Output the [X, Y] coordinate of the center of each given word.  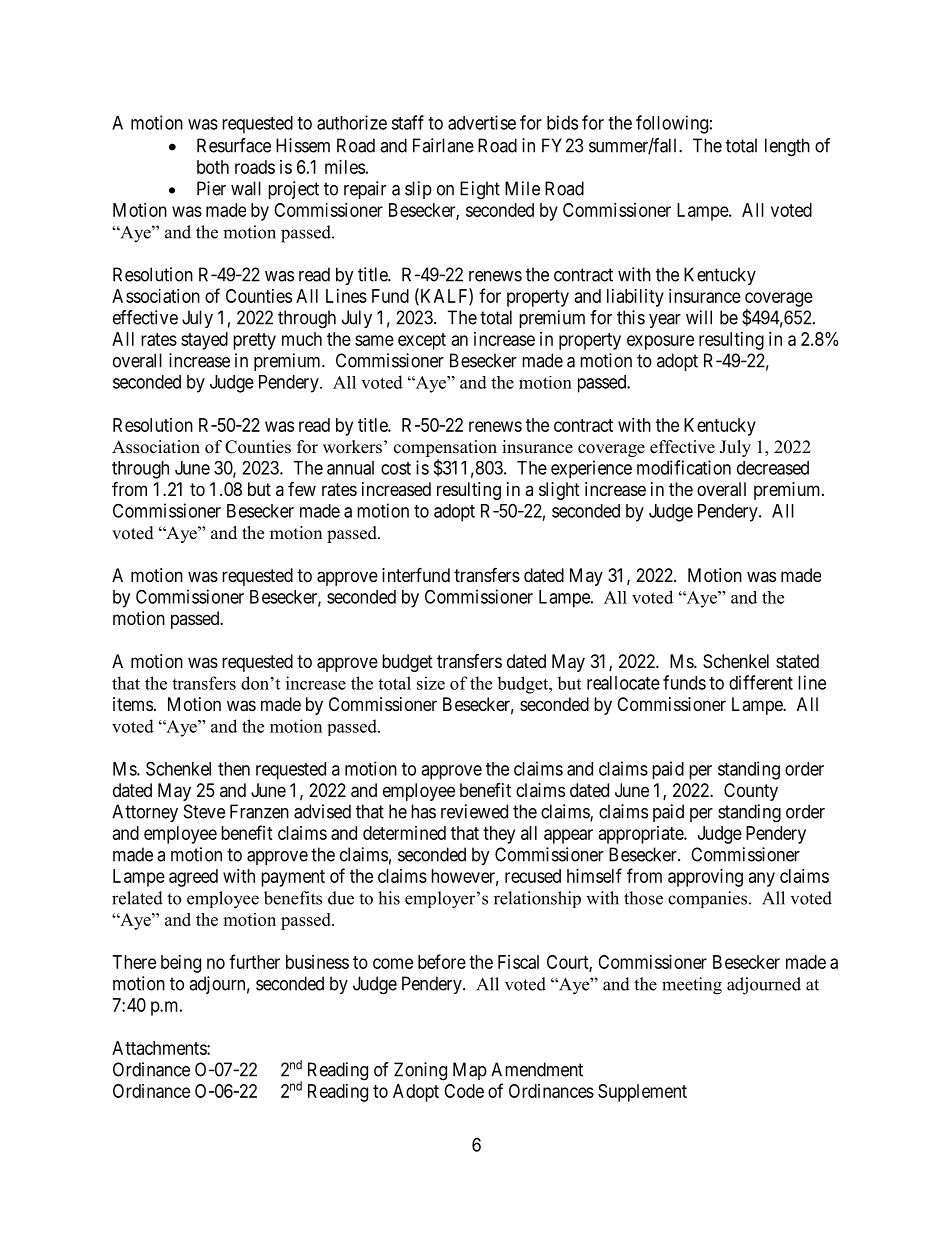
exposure [660, 342]
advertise [482, 122]
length [787, 147]
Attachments [160, 1048]
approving [705, 878]
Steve [204, 811]
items [133, 704]
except [422, 341]
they [499, 835]
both [213, 167]
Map [470, 1071]
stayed [204, 341]
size [431, 683]
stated [797, 661]
